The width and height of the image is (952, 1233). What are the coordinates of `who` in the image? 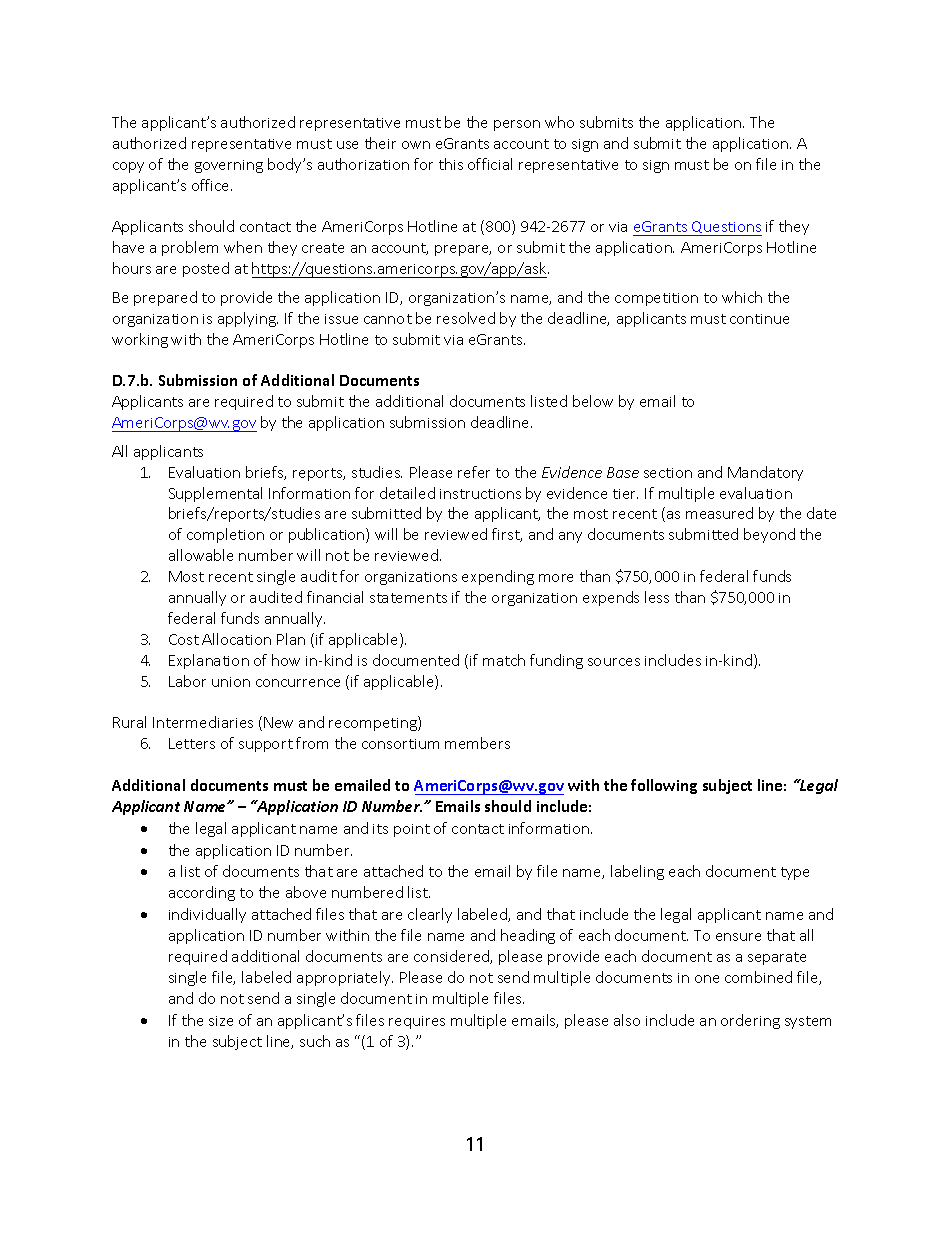 It's located at (559, 122).
